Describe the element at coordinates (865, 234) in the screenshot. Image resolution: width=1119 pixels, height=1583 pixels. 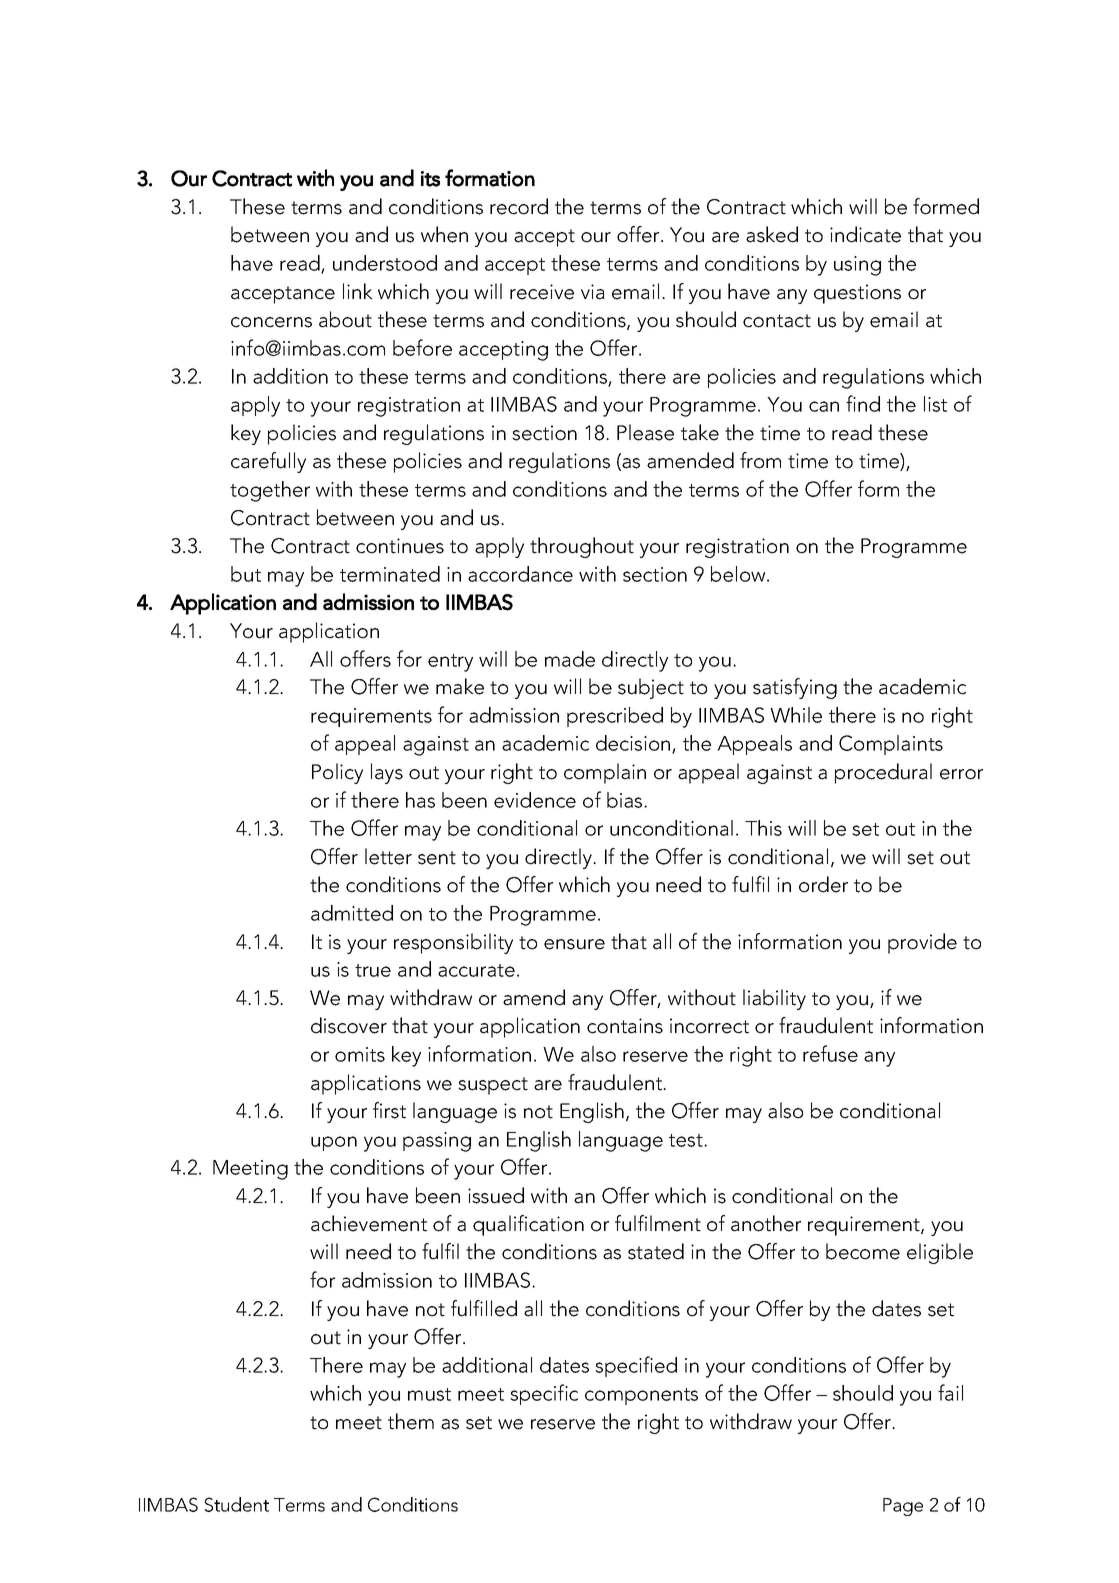
I see `indicate` at that location.
